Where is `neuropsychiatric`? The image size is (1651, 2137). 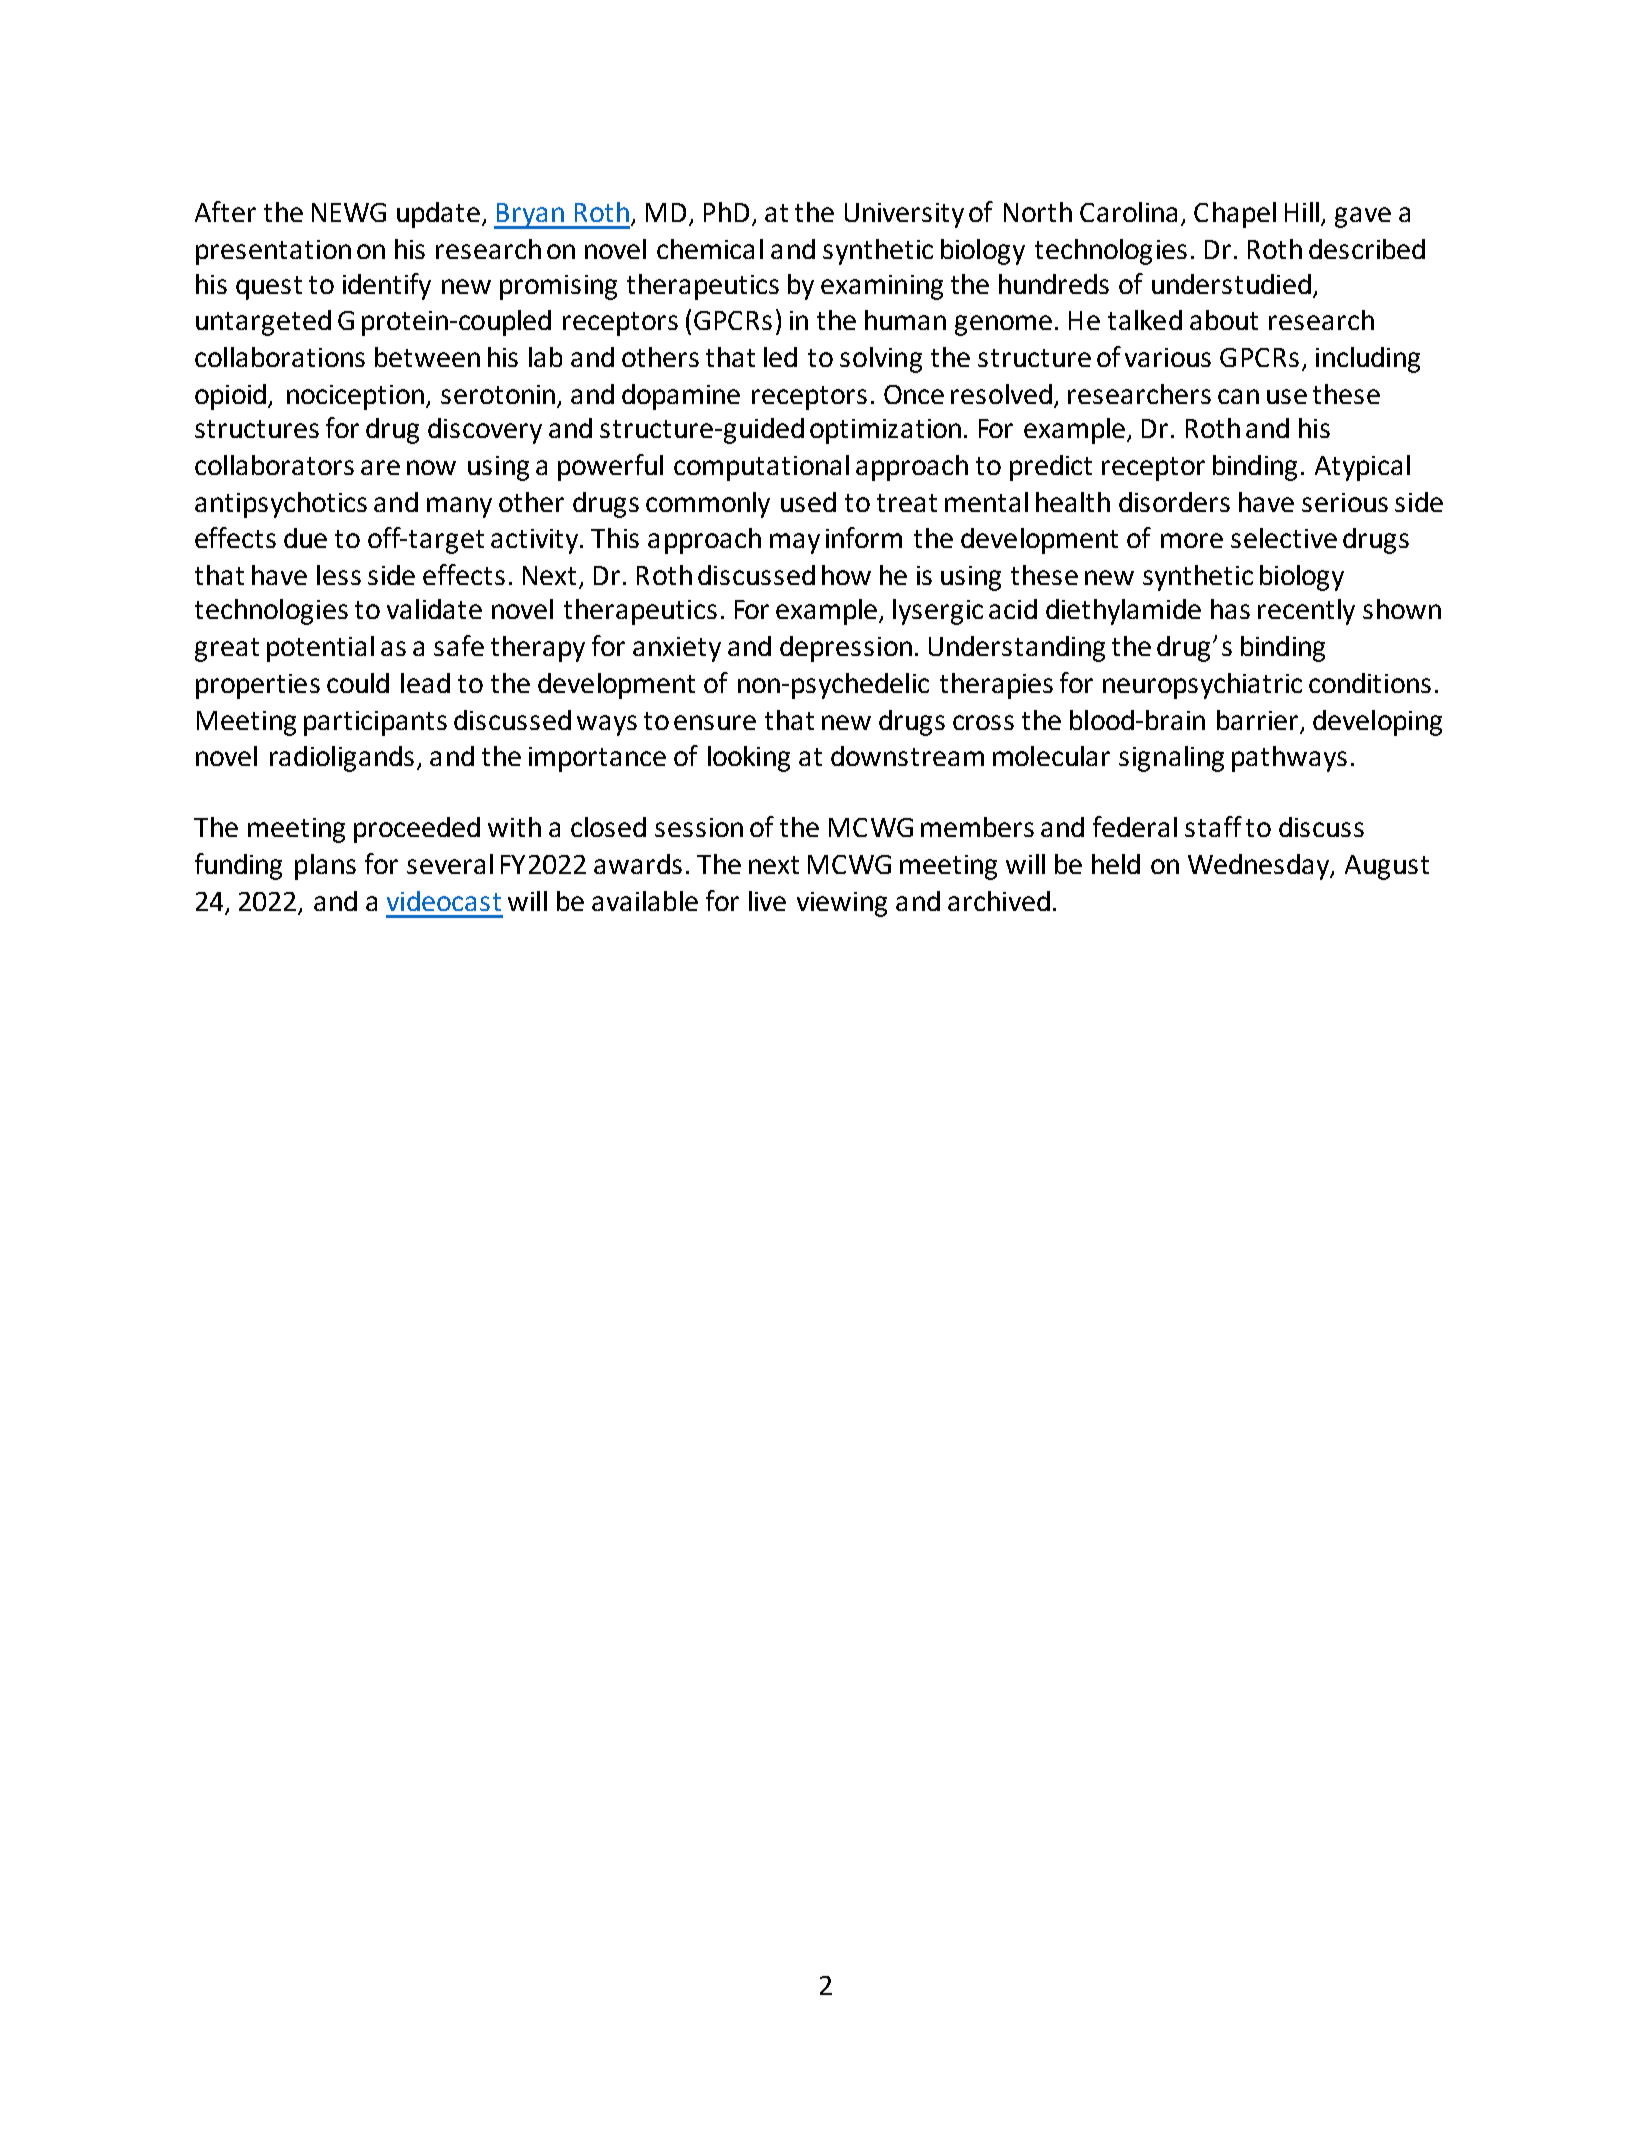 neuropsychiatric is located at coordinates (1202, 686).
